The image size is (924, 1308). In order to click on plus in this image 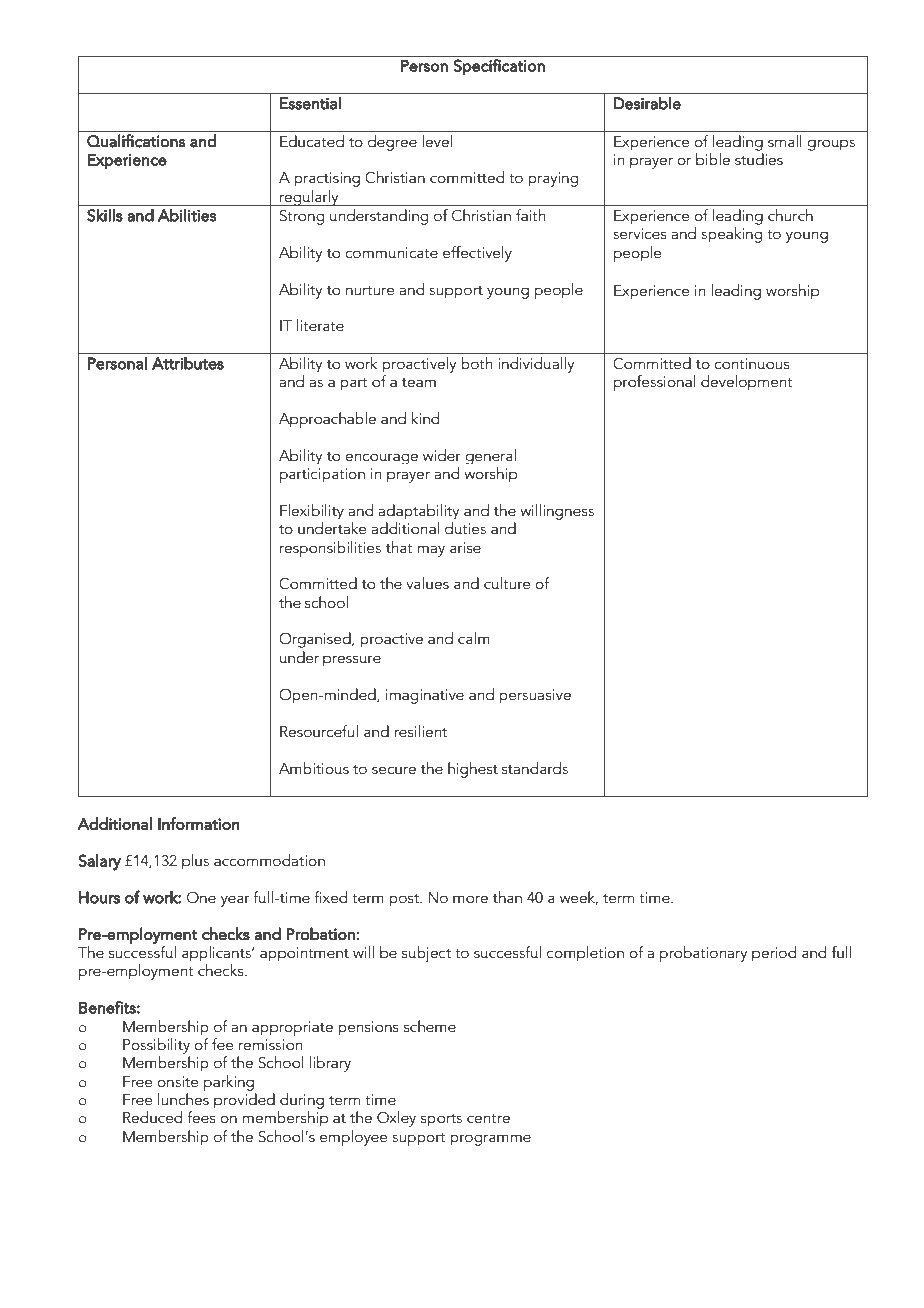, I will do `click(195, 862)`.
